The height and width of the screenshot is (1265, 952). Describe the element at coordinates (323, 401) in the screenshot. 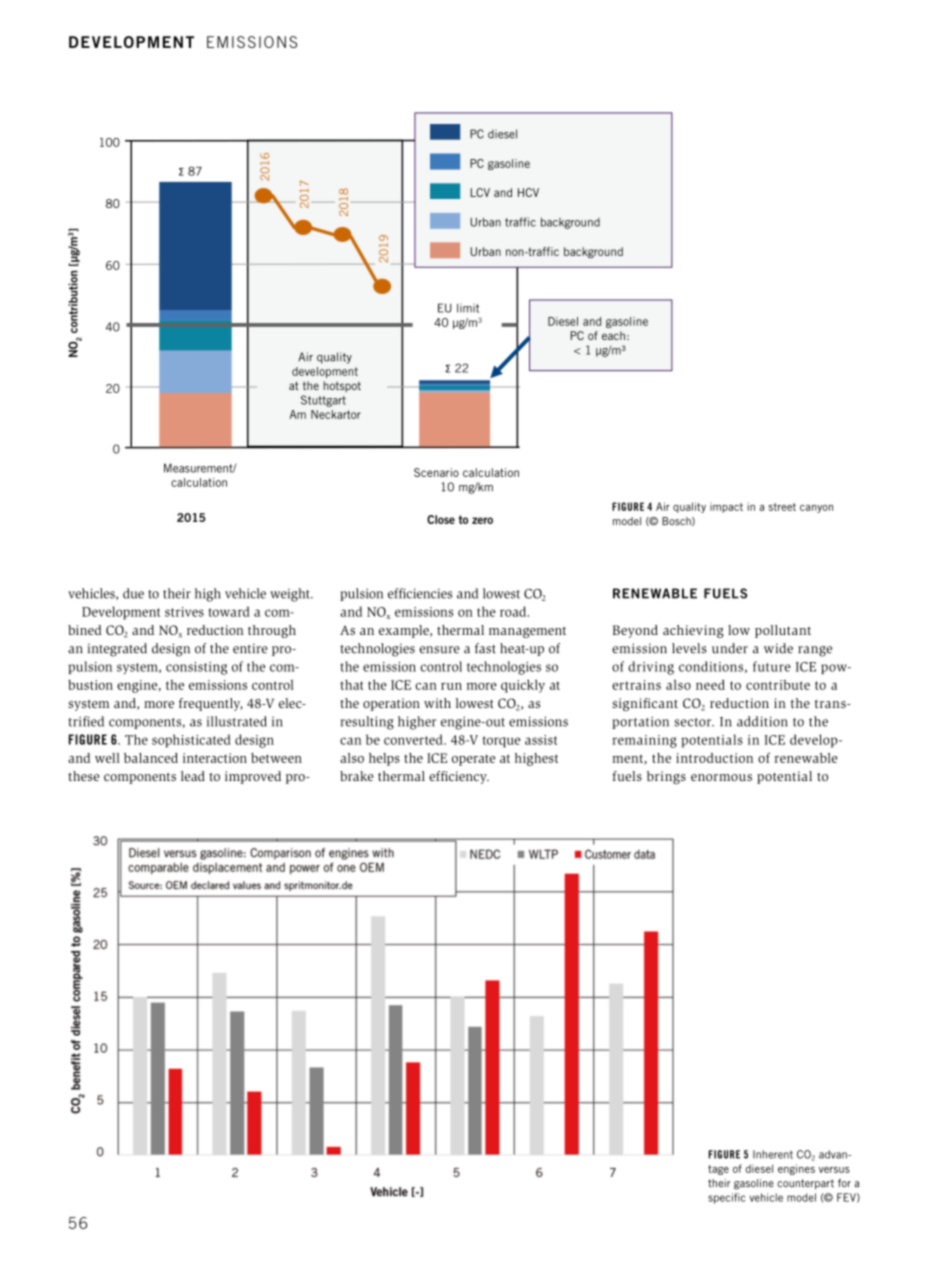

I see `Stuttgart` at that location.
